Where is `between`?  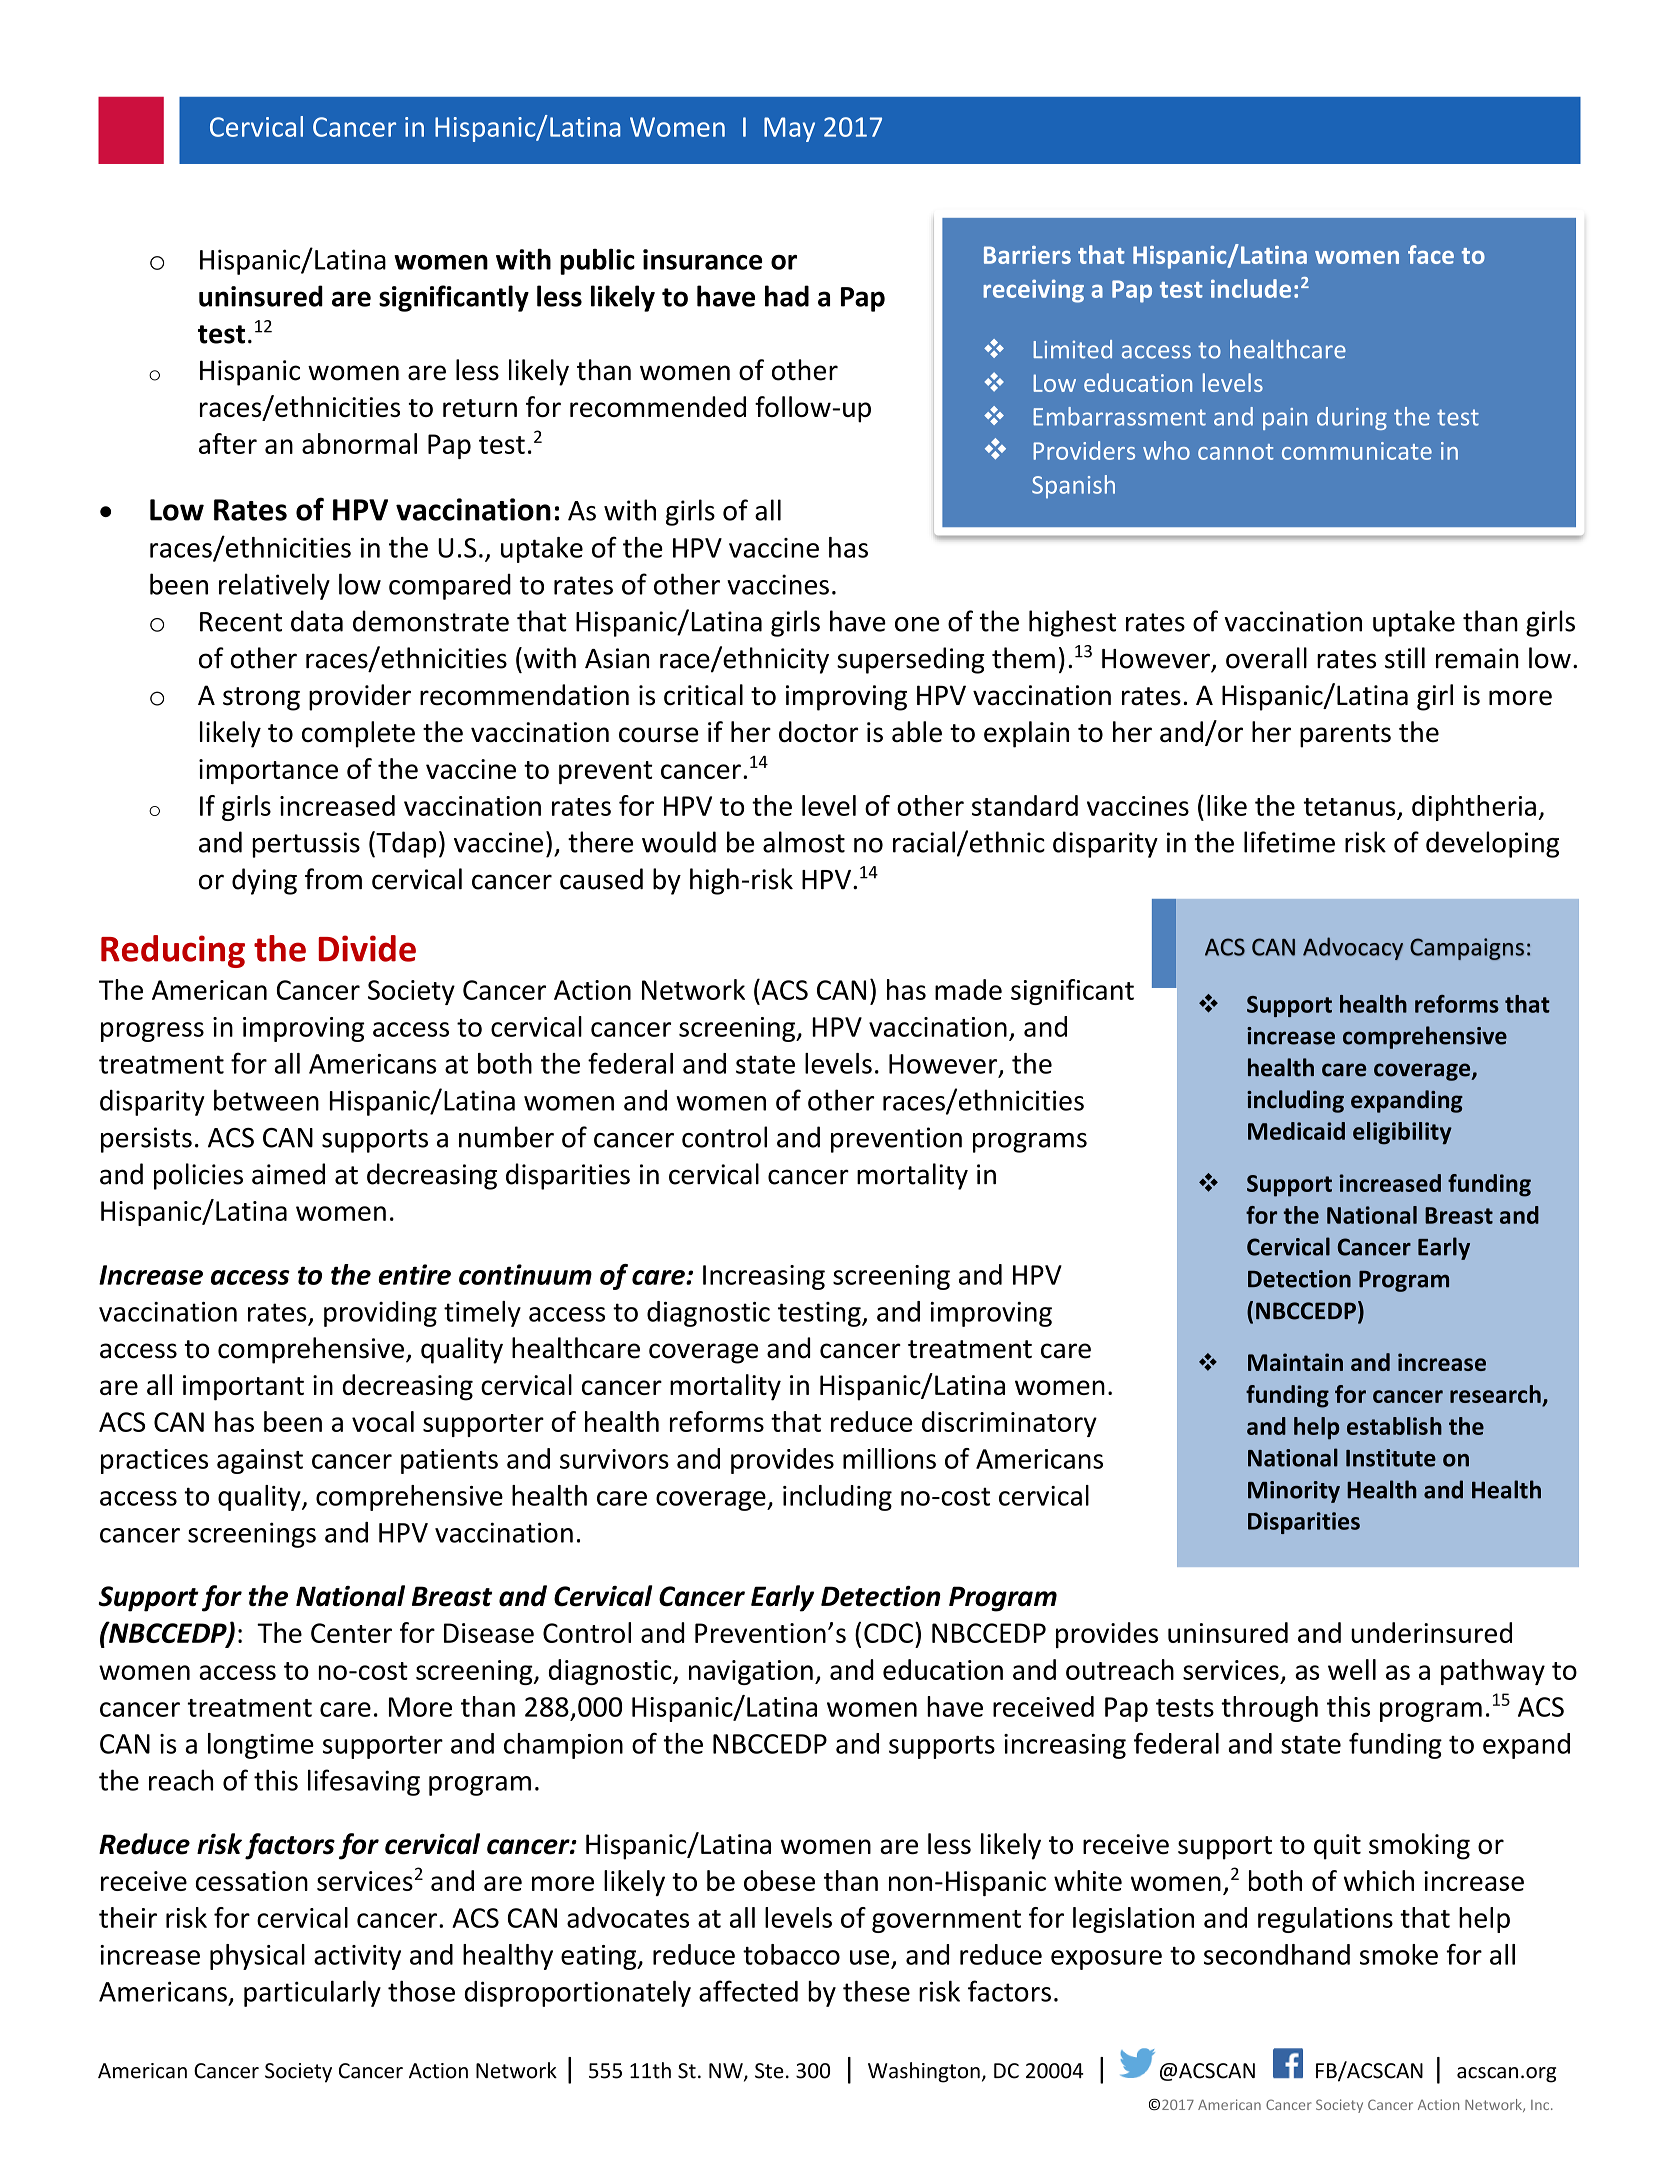 between is located at coordinates (266, 1100).
